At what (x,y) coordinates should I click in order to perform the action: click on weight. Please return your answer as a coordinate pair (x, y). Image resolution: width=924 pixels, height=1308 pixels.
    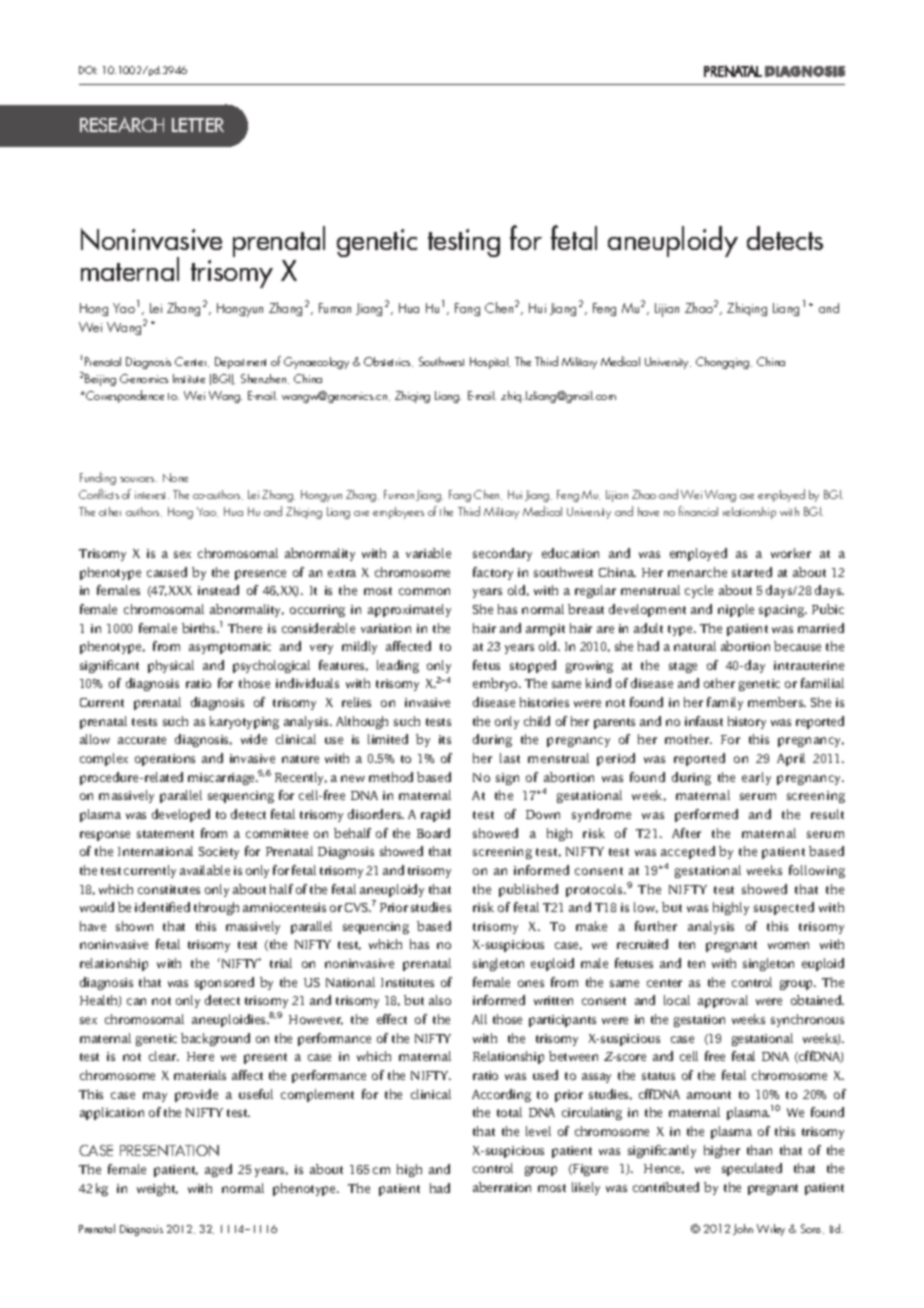
    Looking at the image, I should click on (157, 1189).
